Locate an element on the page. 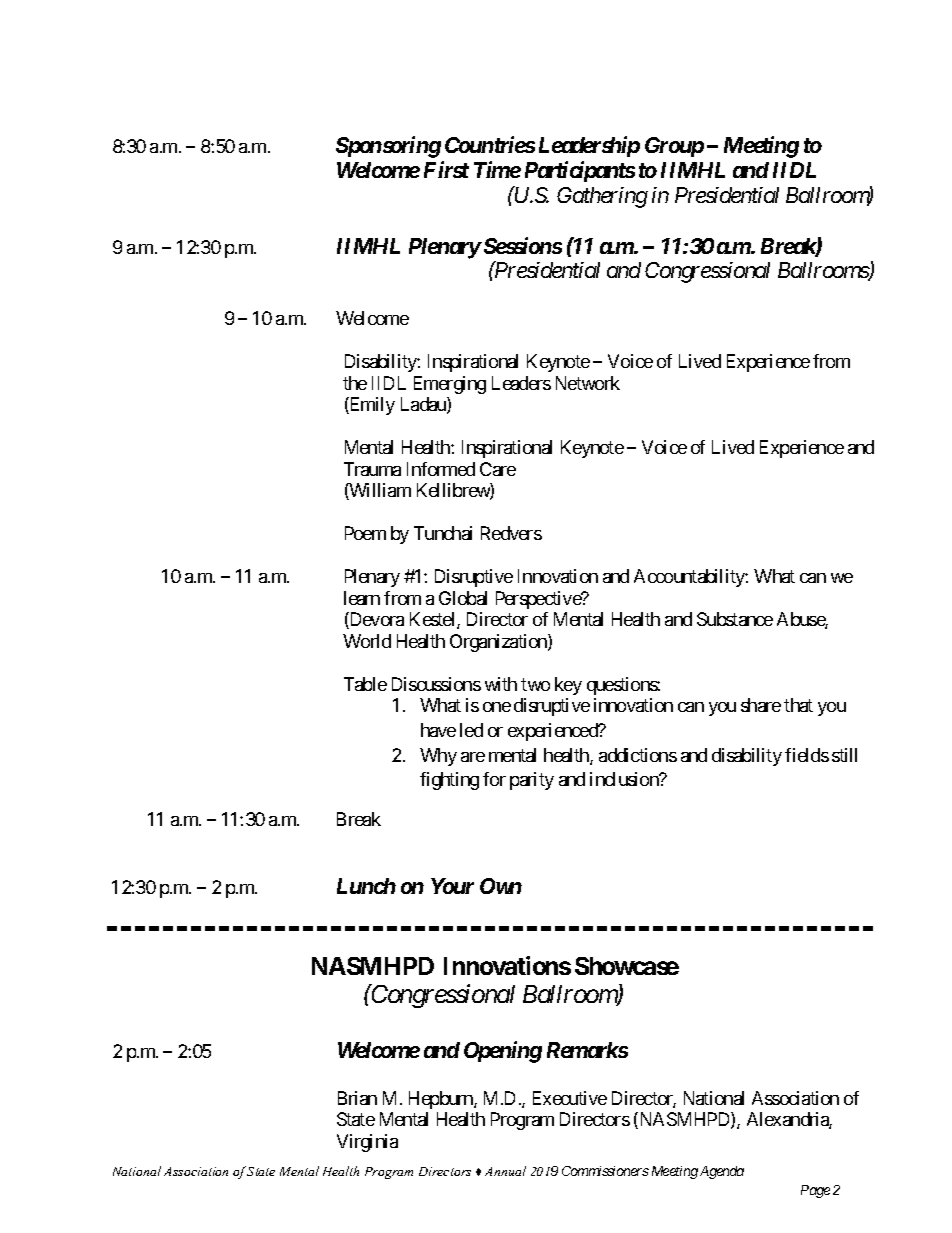  Virginia is located at coordinates (367, 1143).
